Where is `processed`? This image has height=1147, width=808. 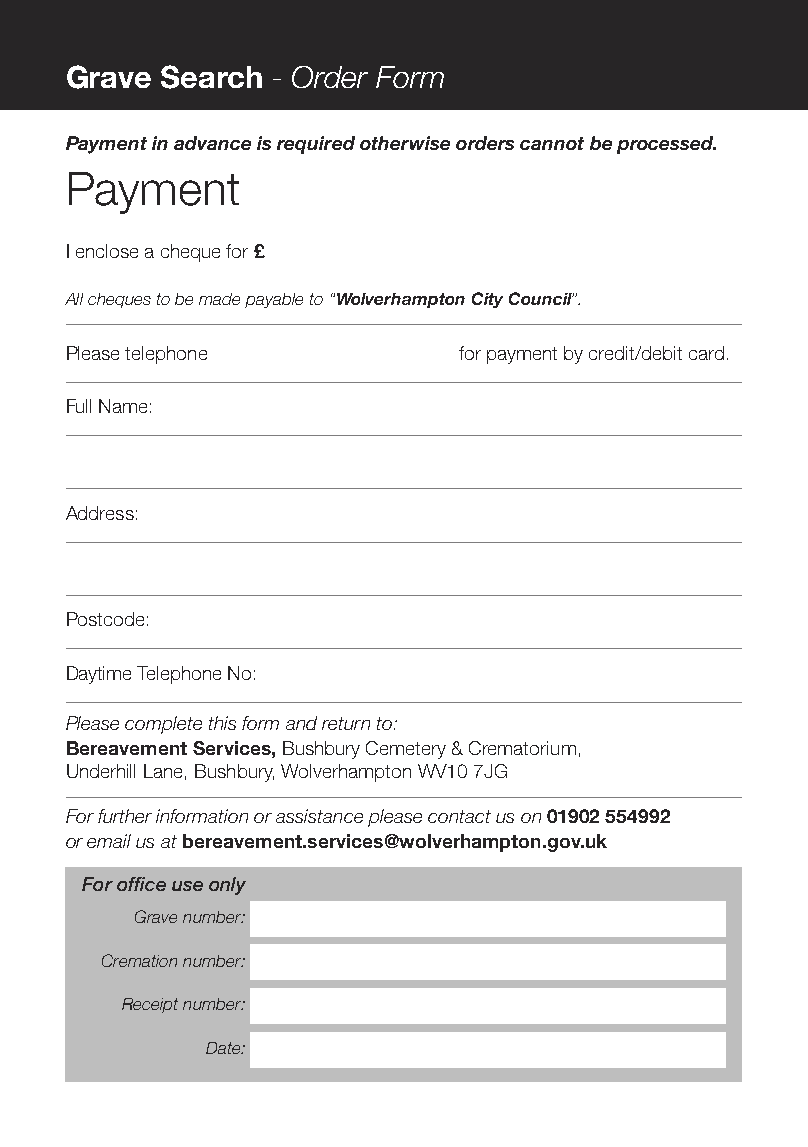
processed is located at coordinates (666, 145).
